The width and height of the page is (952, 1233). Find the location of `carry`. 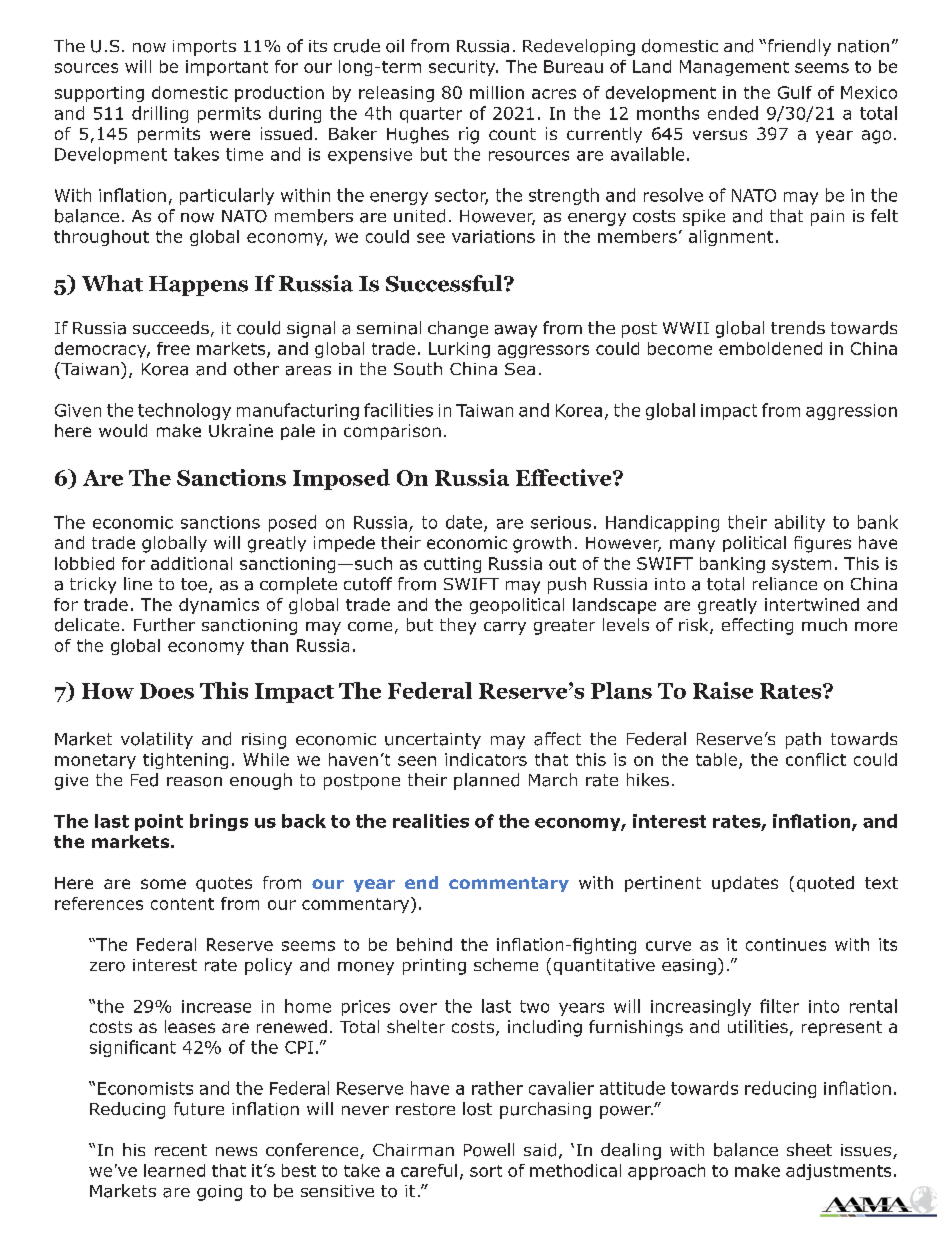

carry is located at coordinates (505, 628).
